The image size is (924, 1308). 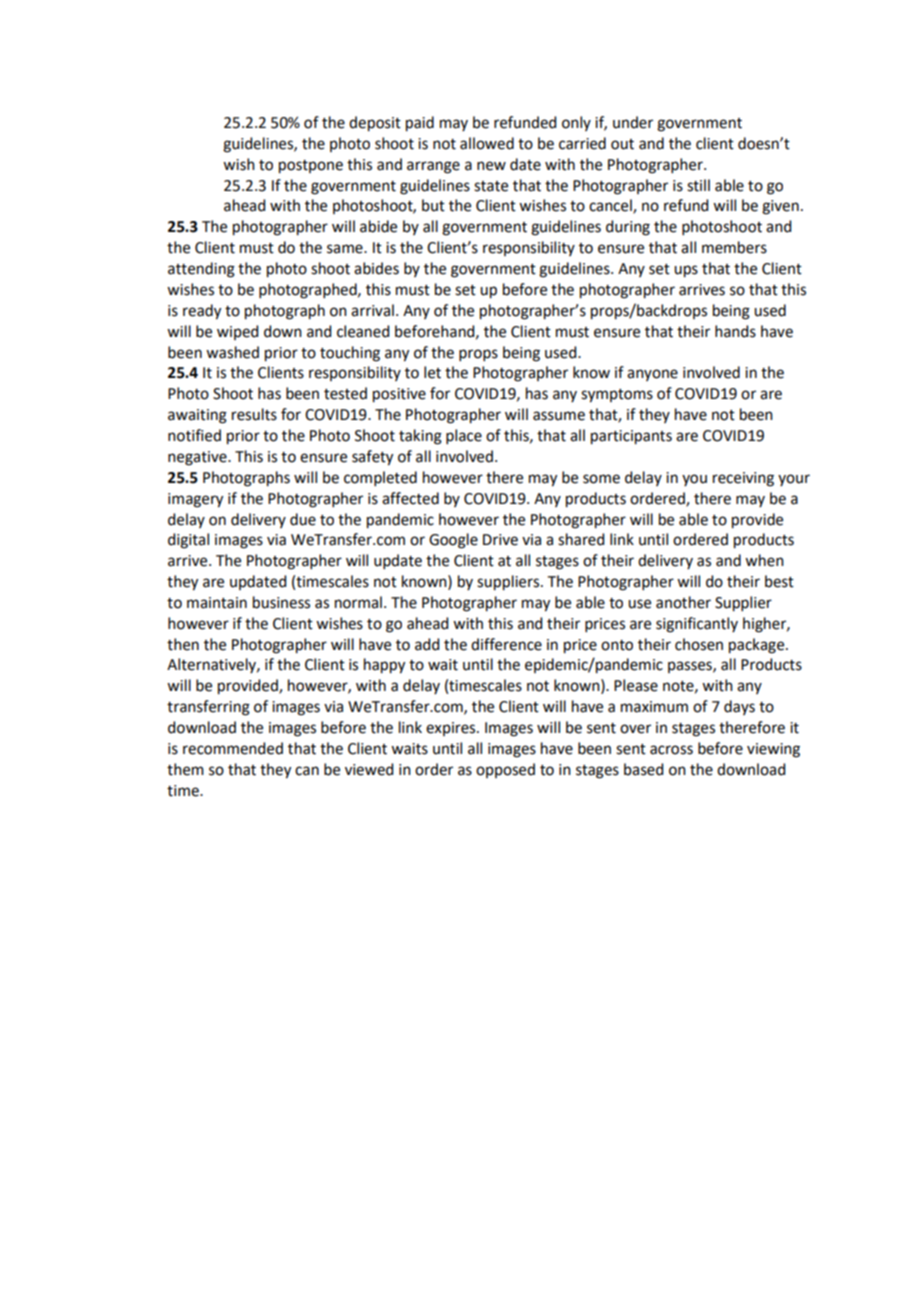 I want to click on opposed, so click(x=505, y=770).
